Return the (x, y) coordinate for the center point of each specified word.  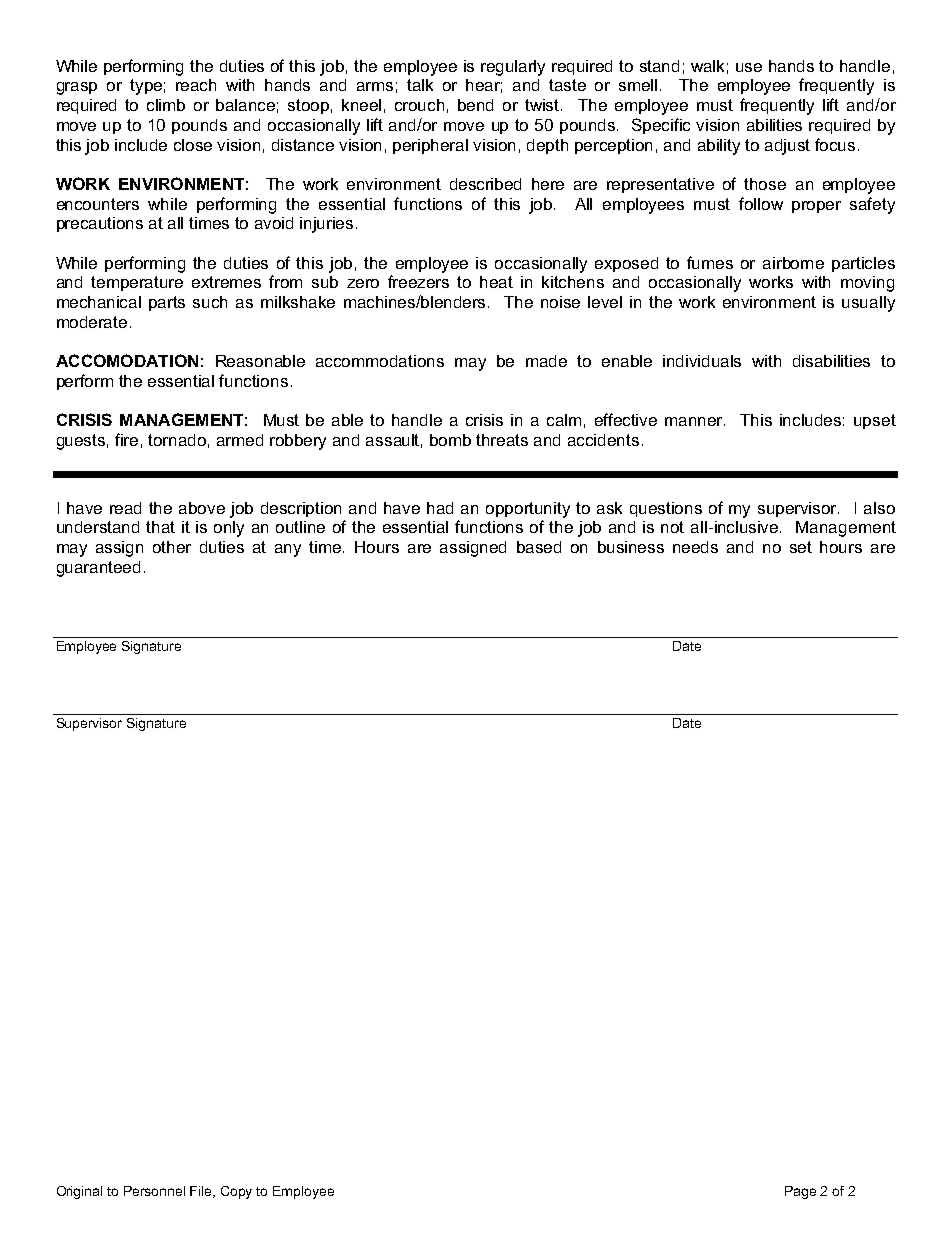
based (539, 547)
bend (475, 105)
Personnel (154, 1191)
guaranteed (98, 569)
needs (695, 547)
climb (166, 105)
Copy (236, 1192)
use (749, 67)
